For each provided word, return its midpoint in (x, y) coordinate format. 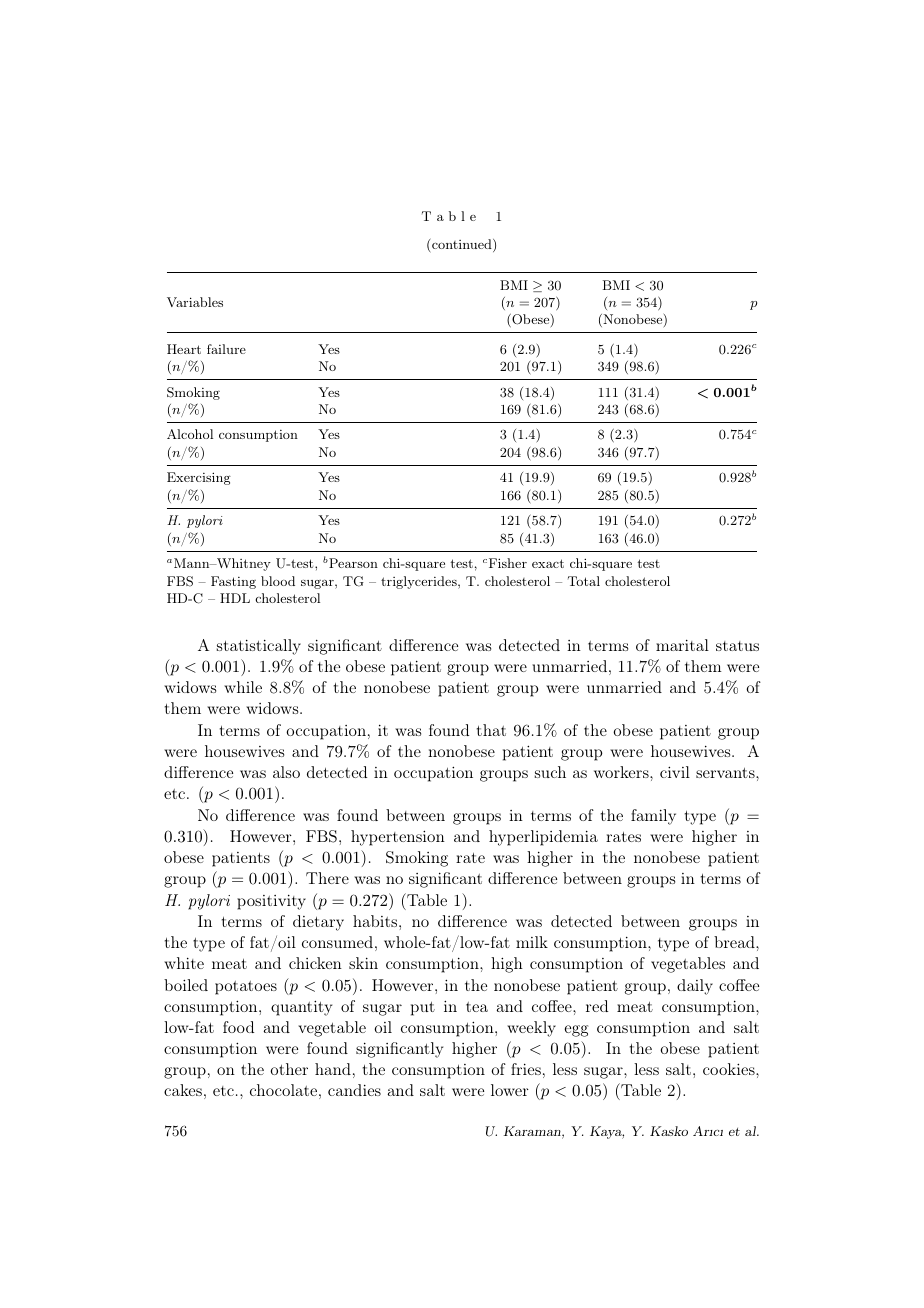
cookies (730, 1069)
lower (510, 1090)
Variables (195, 302)
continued (463, 245)
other (289, 1069)
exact (548, 563)
